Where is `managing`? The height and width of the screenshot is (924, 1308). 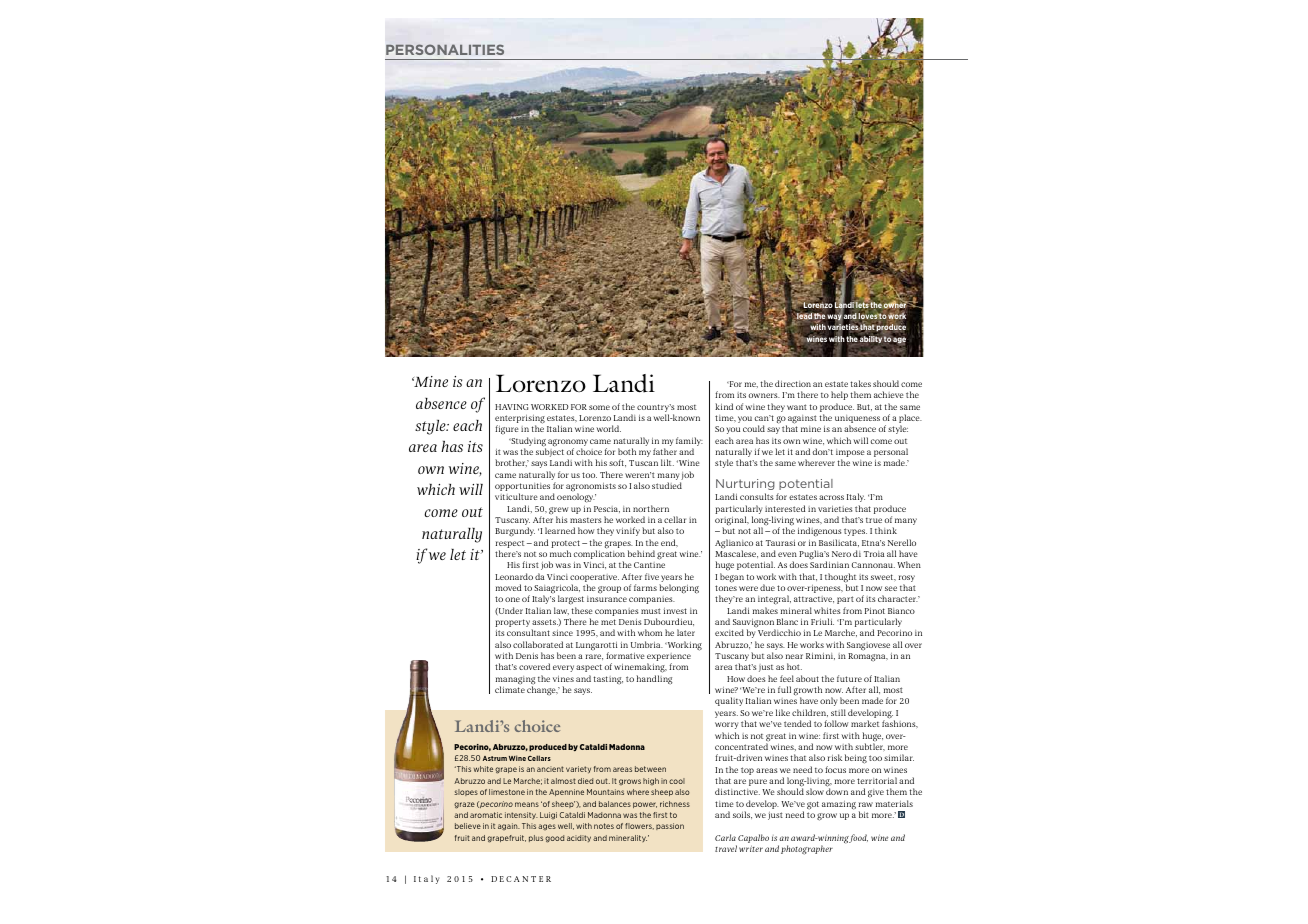
managing is located at coordinates (515, 681).
